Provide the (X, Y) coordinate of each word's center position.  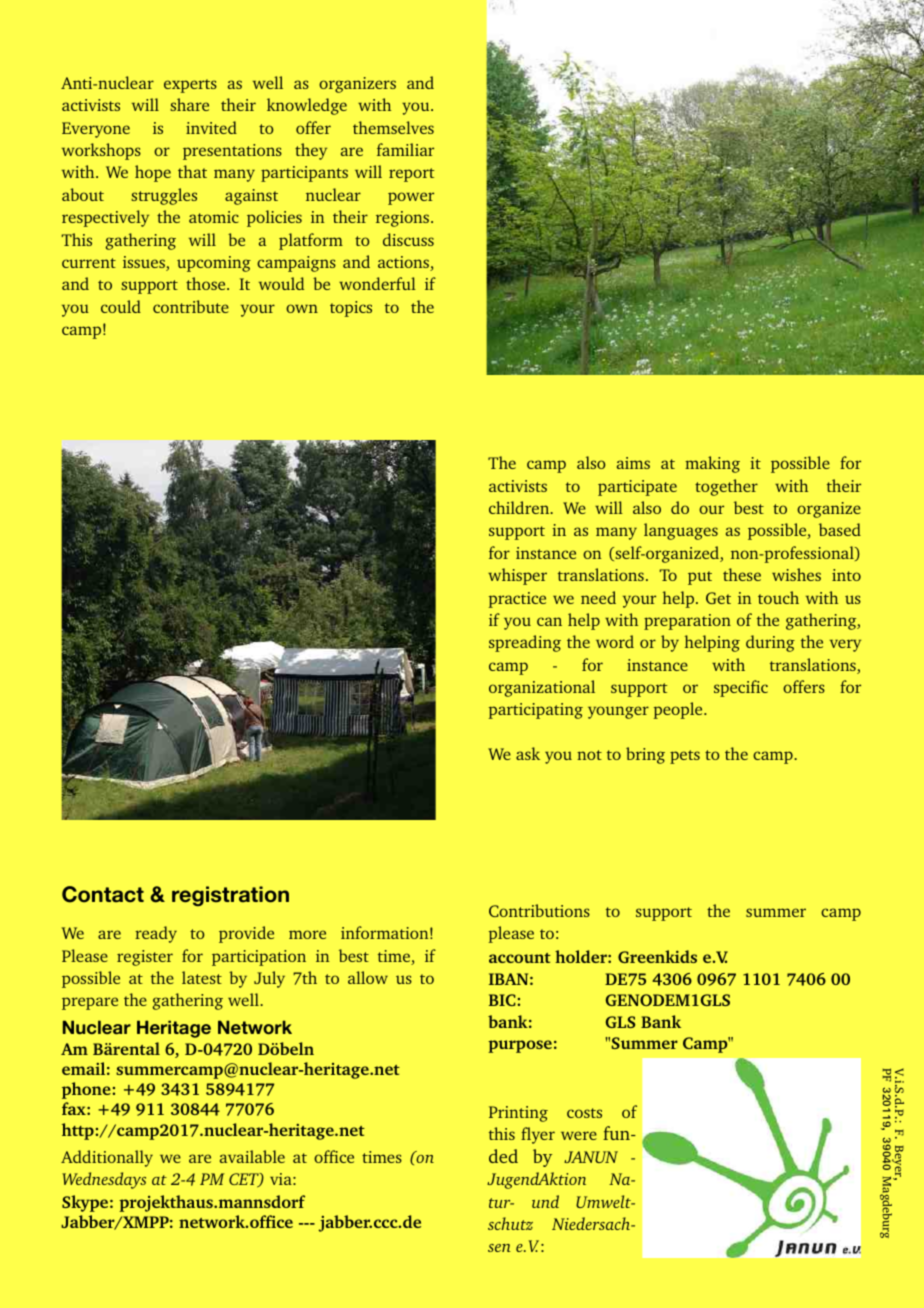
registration (230, 896)
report (411, 175)
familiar (405, 149)
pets (685, 757)
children (520, 507)
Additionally (107, 1158)
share (189, 104)
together (726, 487)
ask (528, 753)
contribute (191, 306)
